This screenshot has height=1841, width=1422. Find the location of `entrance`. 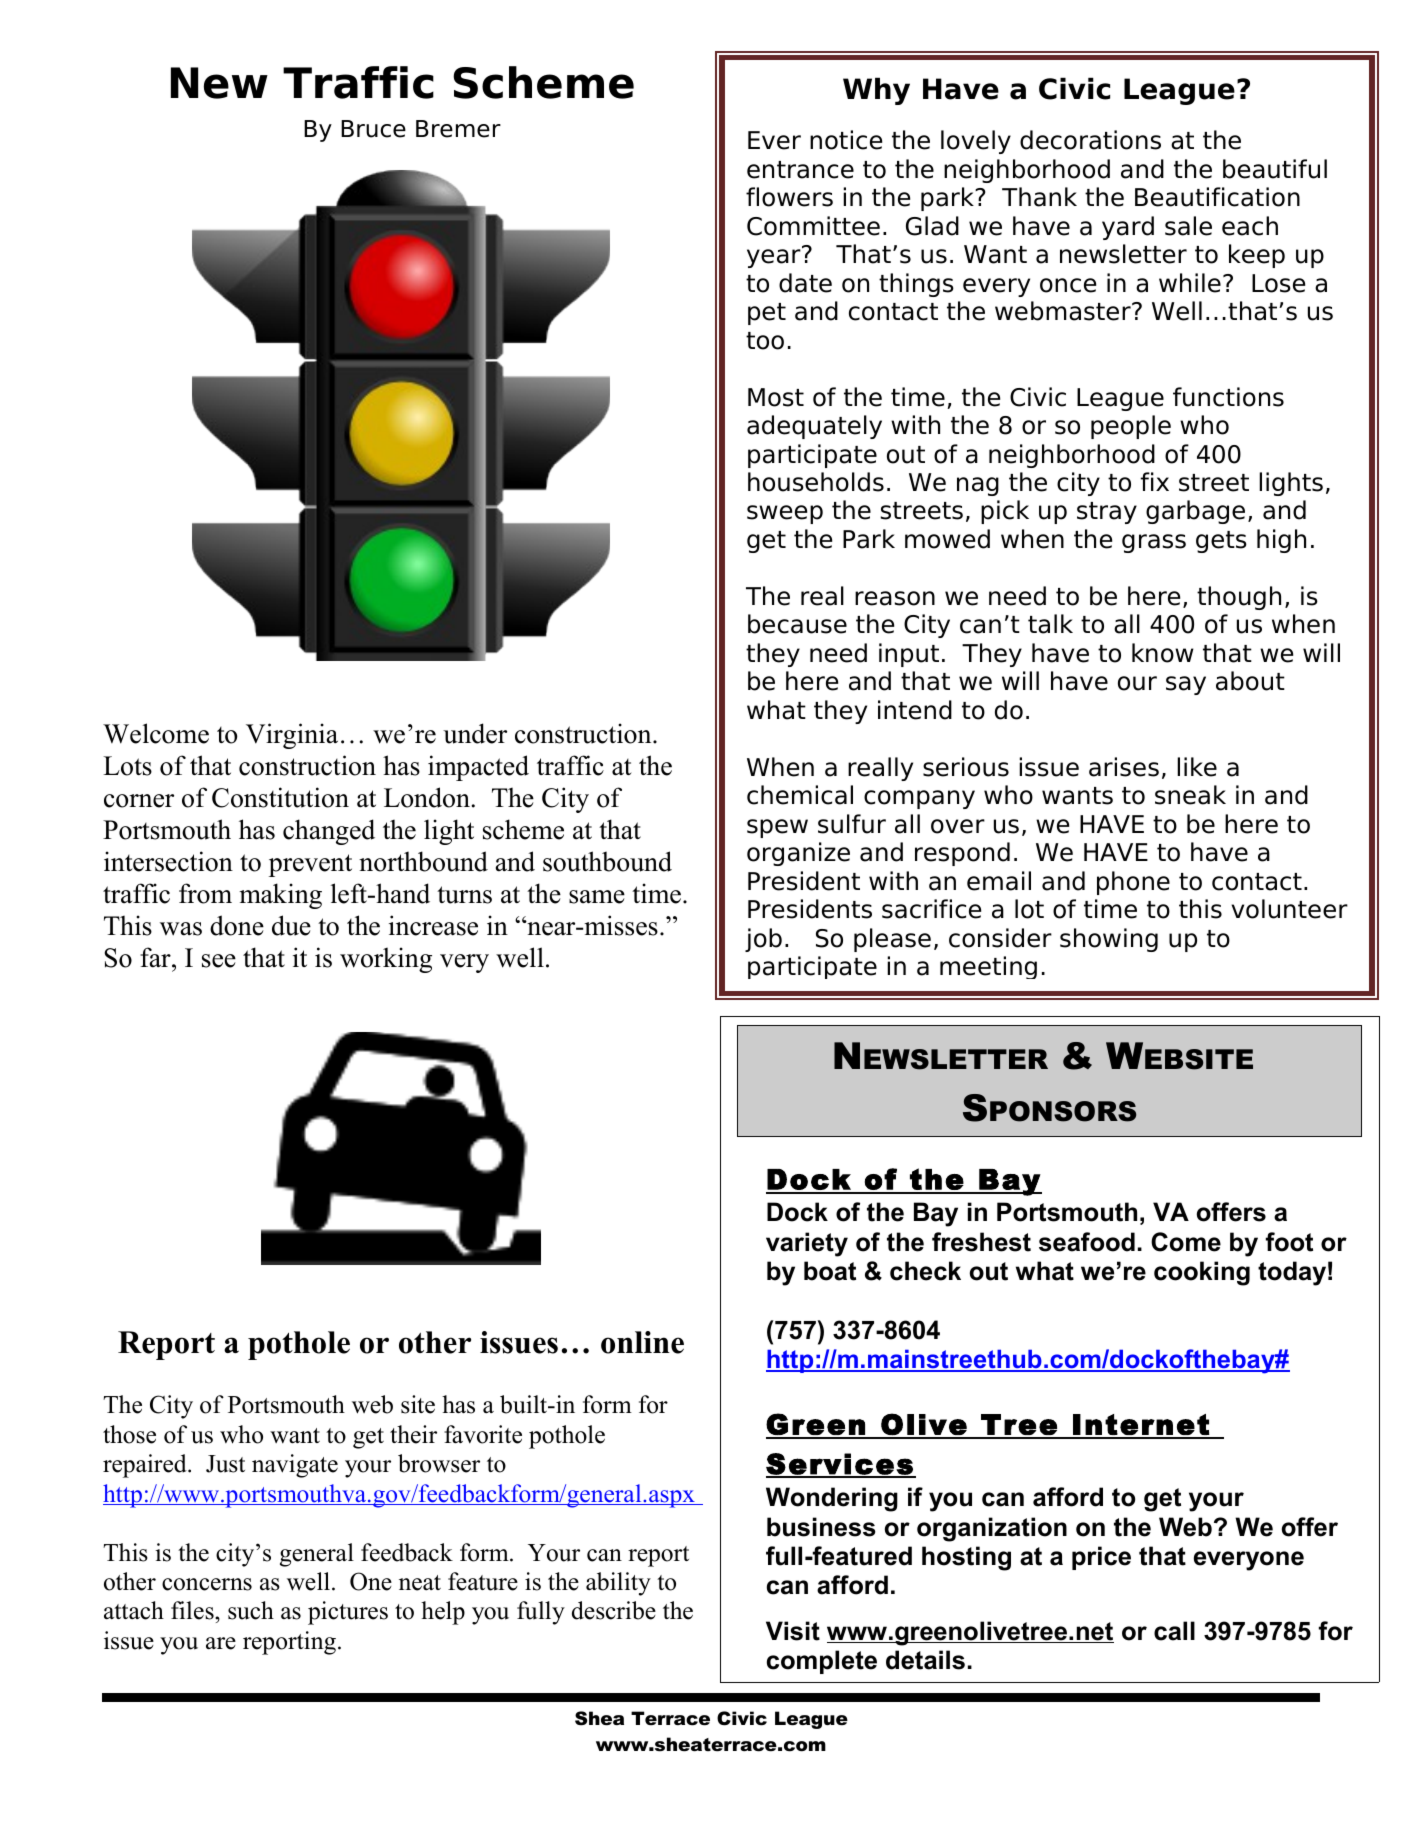

entrance is located at coordinates (800, 170).
